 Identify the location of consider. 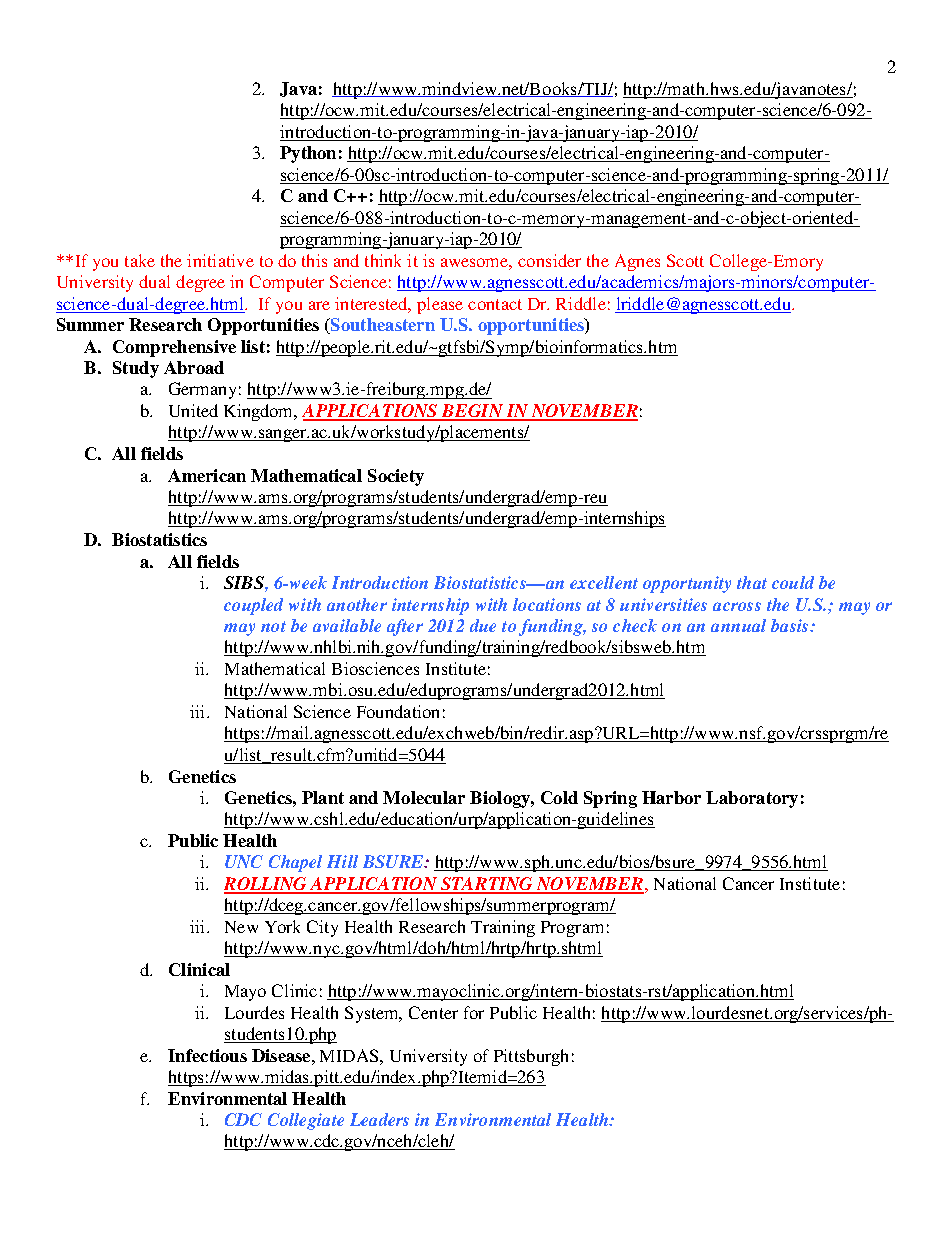
(549, 260).
